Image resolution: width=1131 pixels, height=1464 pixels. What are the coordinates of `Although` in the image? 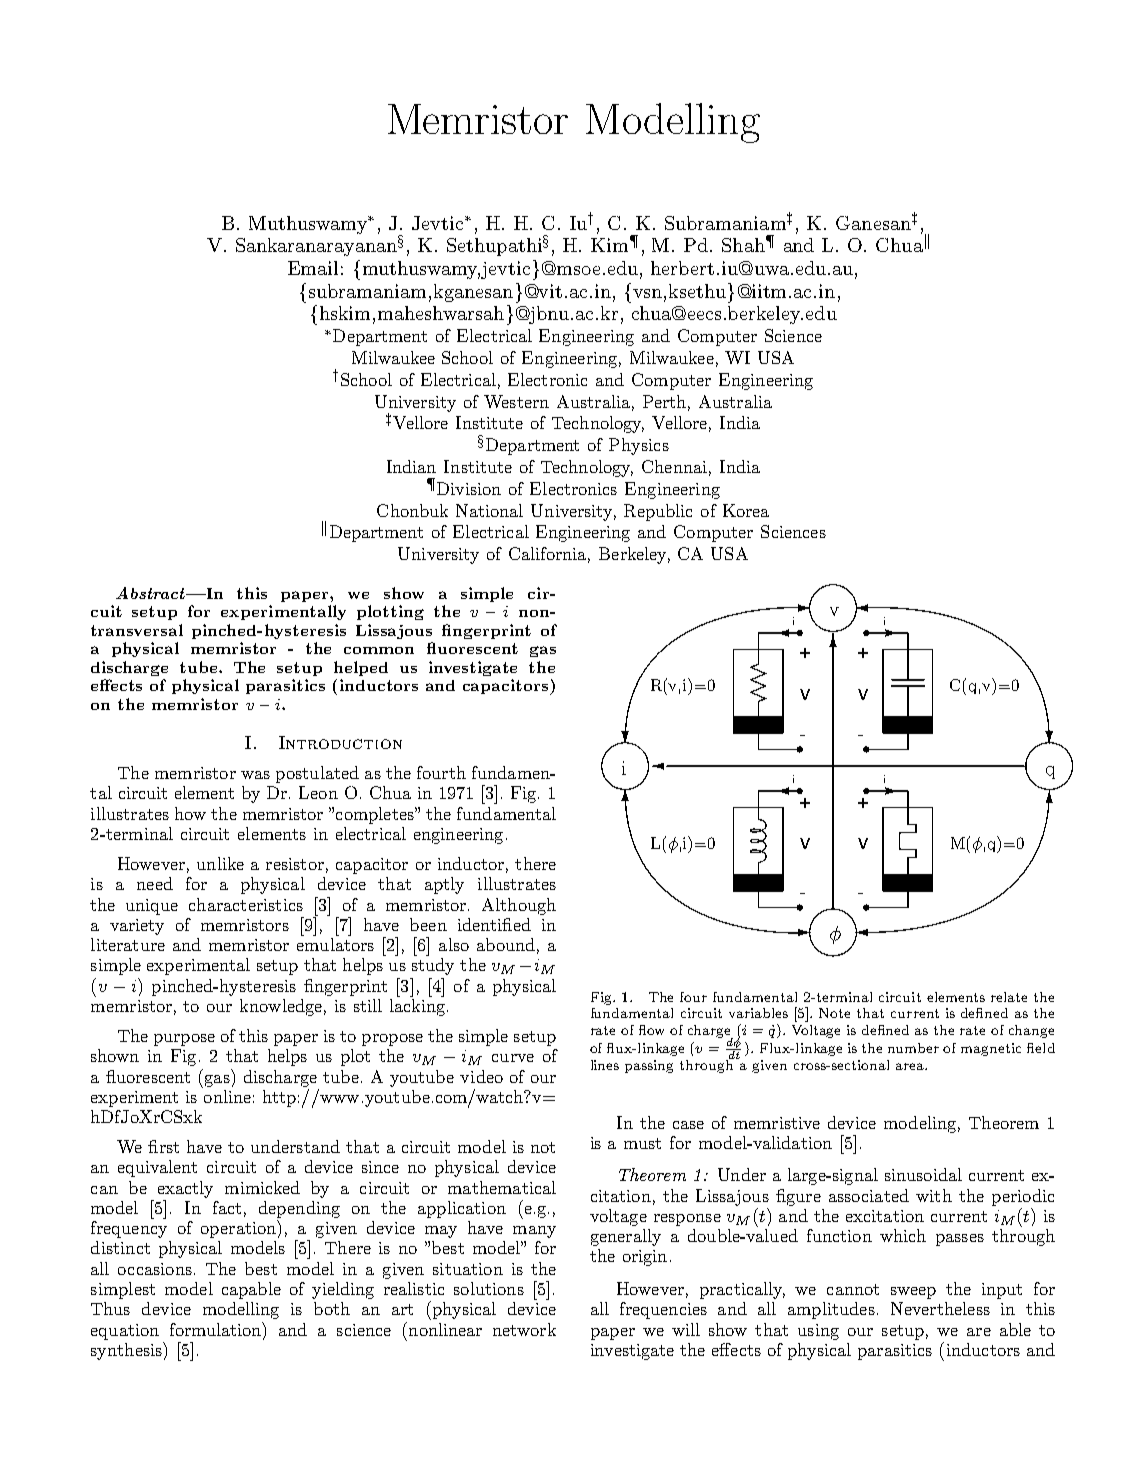 It's located at (519, 906).
